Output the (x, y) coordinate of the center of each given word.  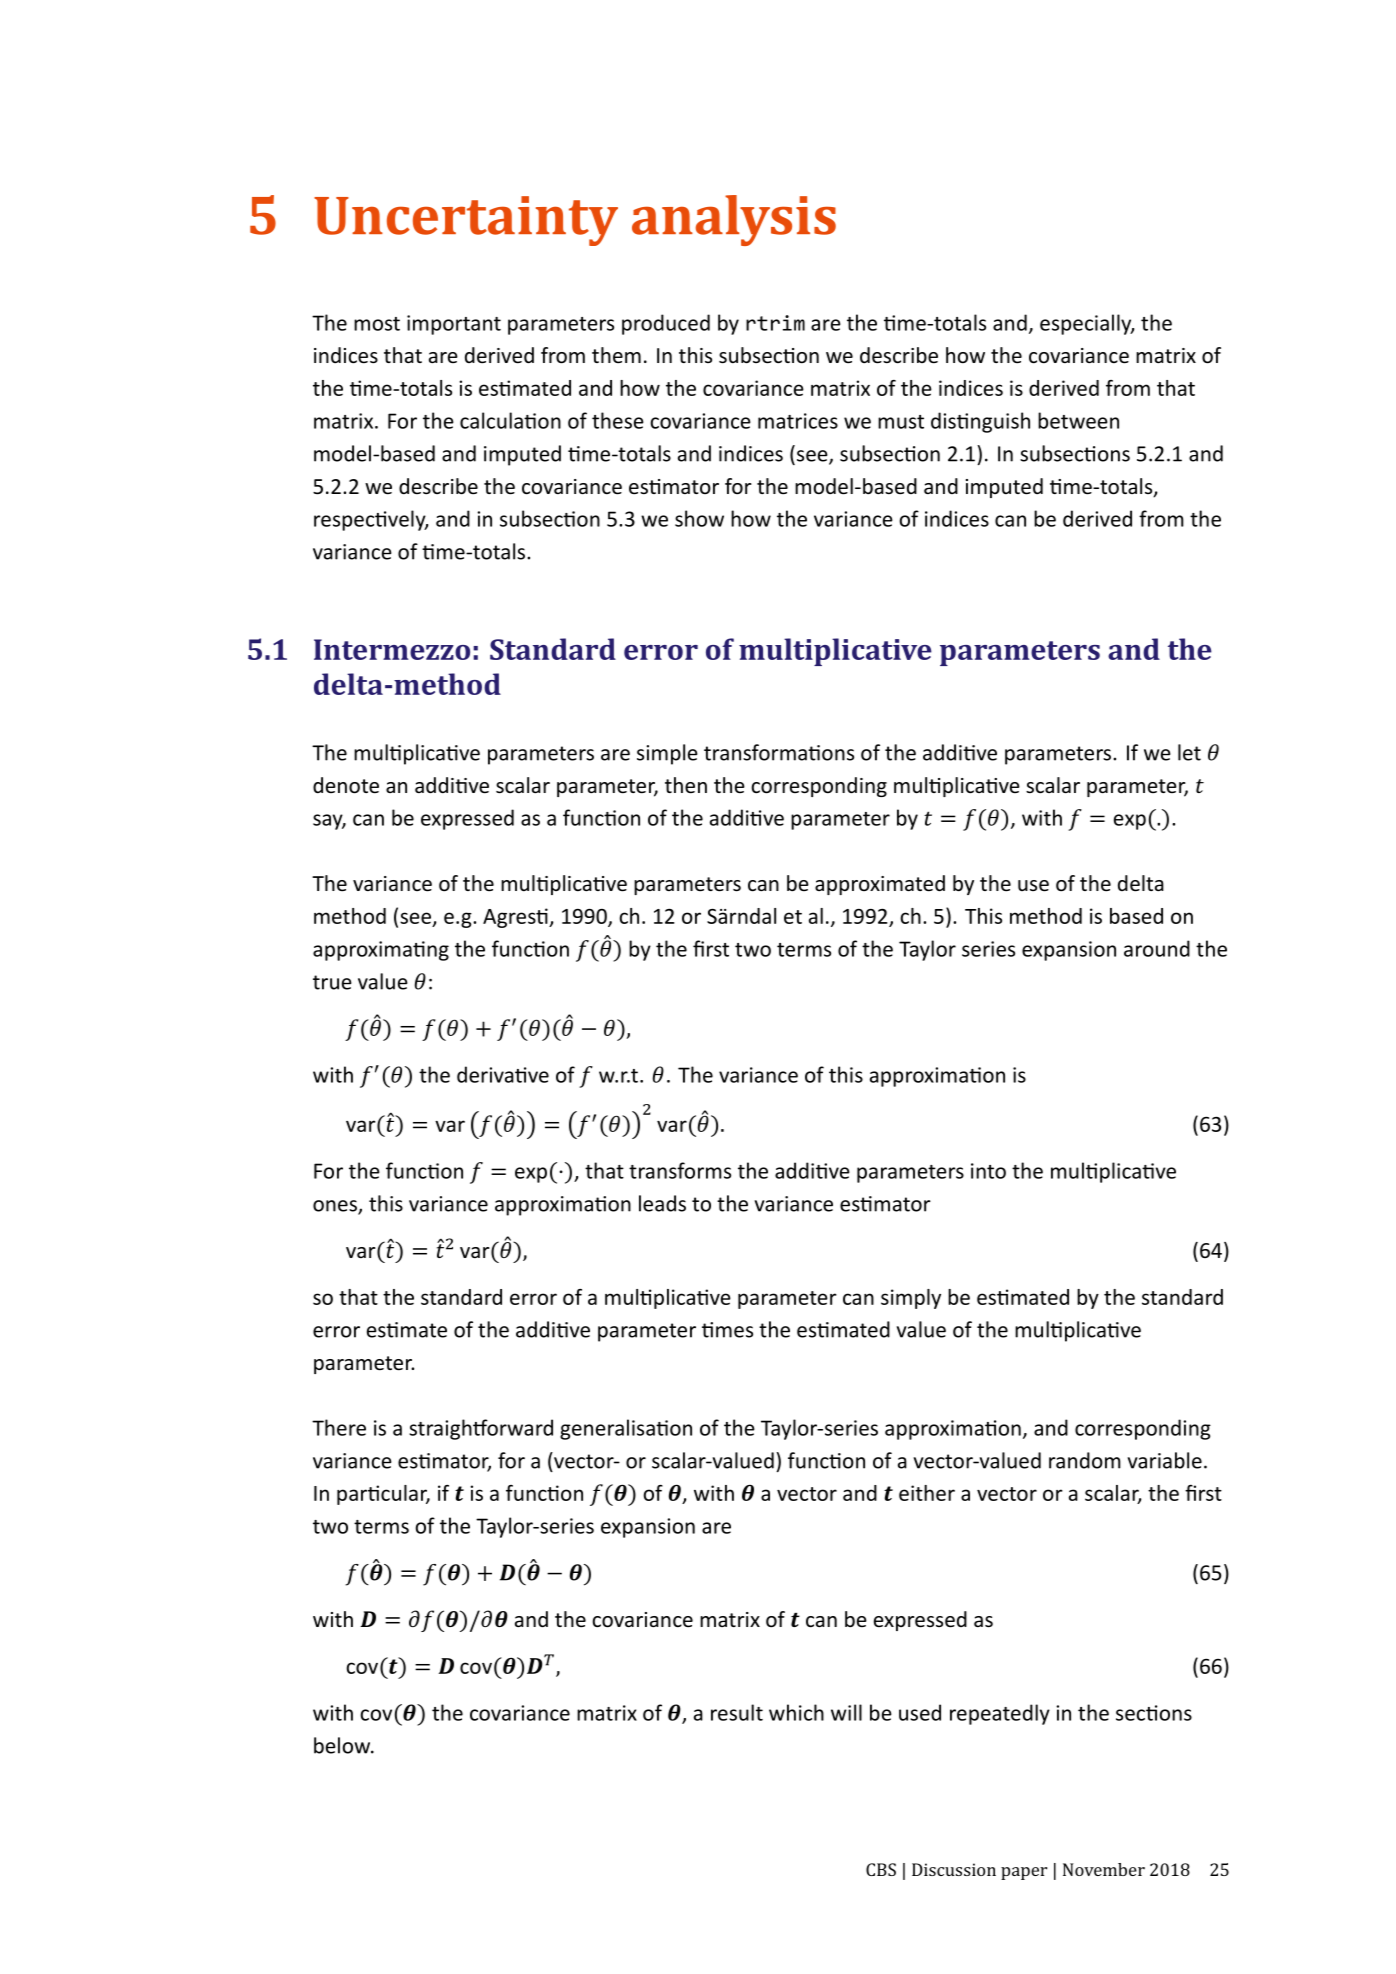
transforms (680, 1170)
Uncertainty (466, 221)
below (343, 1745)
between (1078, 420)
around (1157, 948)
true (332, 982)
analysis (734, 220)
